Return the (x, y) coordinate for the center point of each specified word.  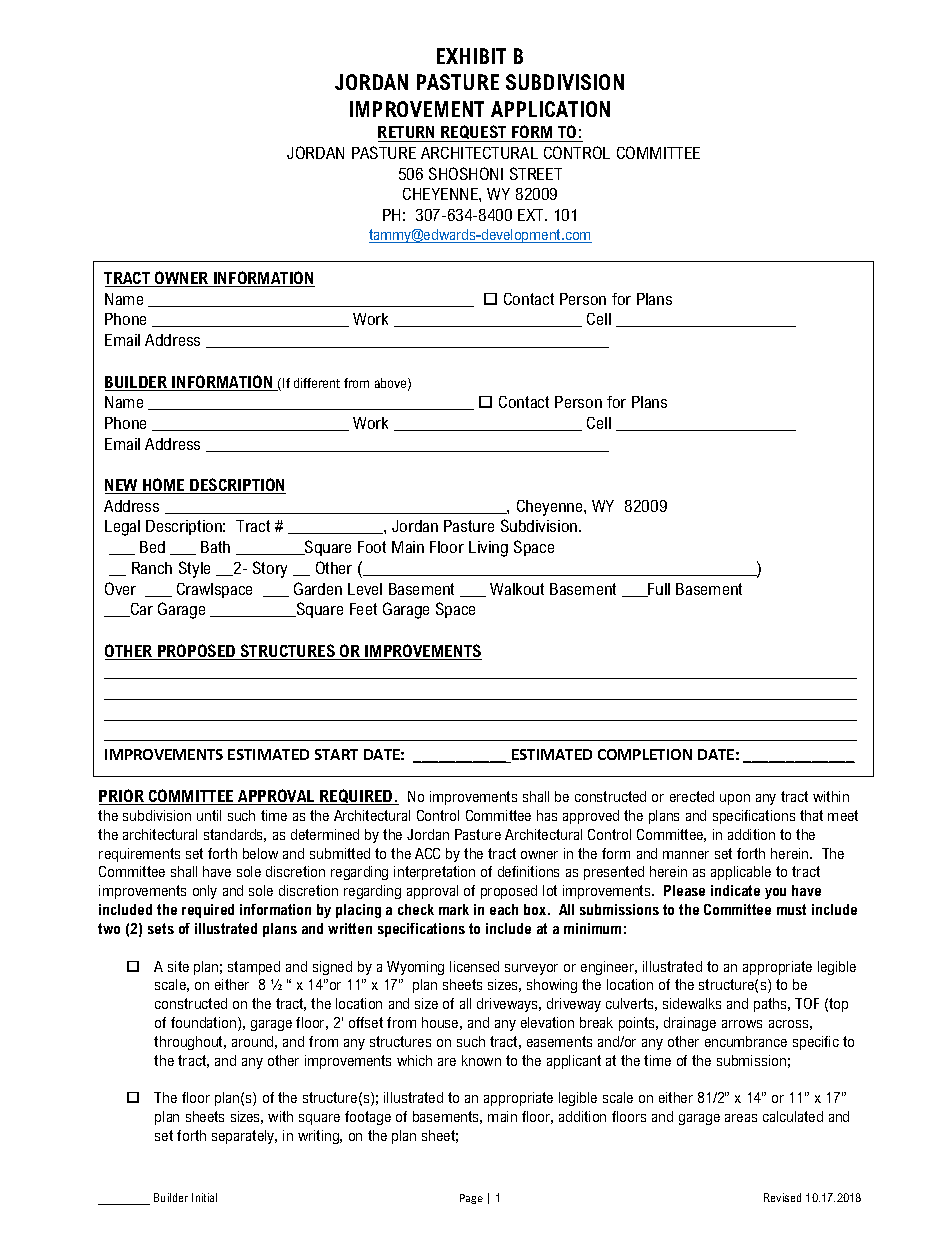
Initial (204, 1197)
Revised (782, 1197)
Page (471, 1199)
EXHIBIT (471, 56)
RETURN (406, 132)
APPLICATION (550, 109)
